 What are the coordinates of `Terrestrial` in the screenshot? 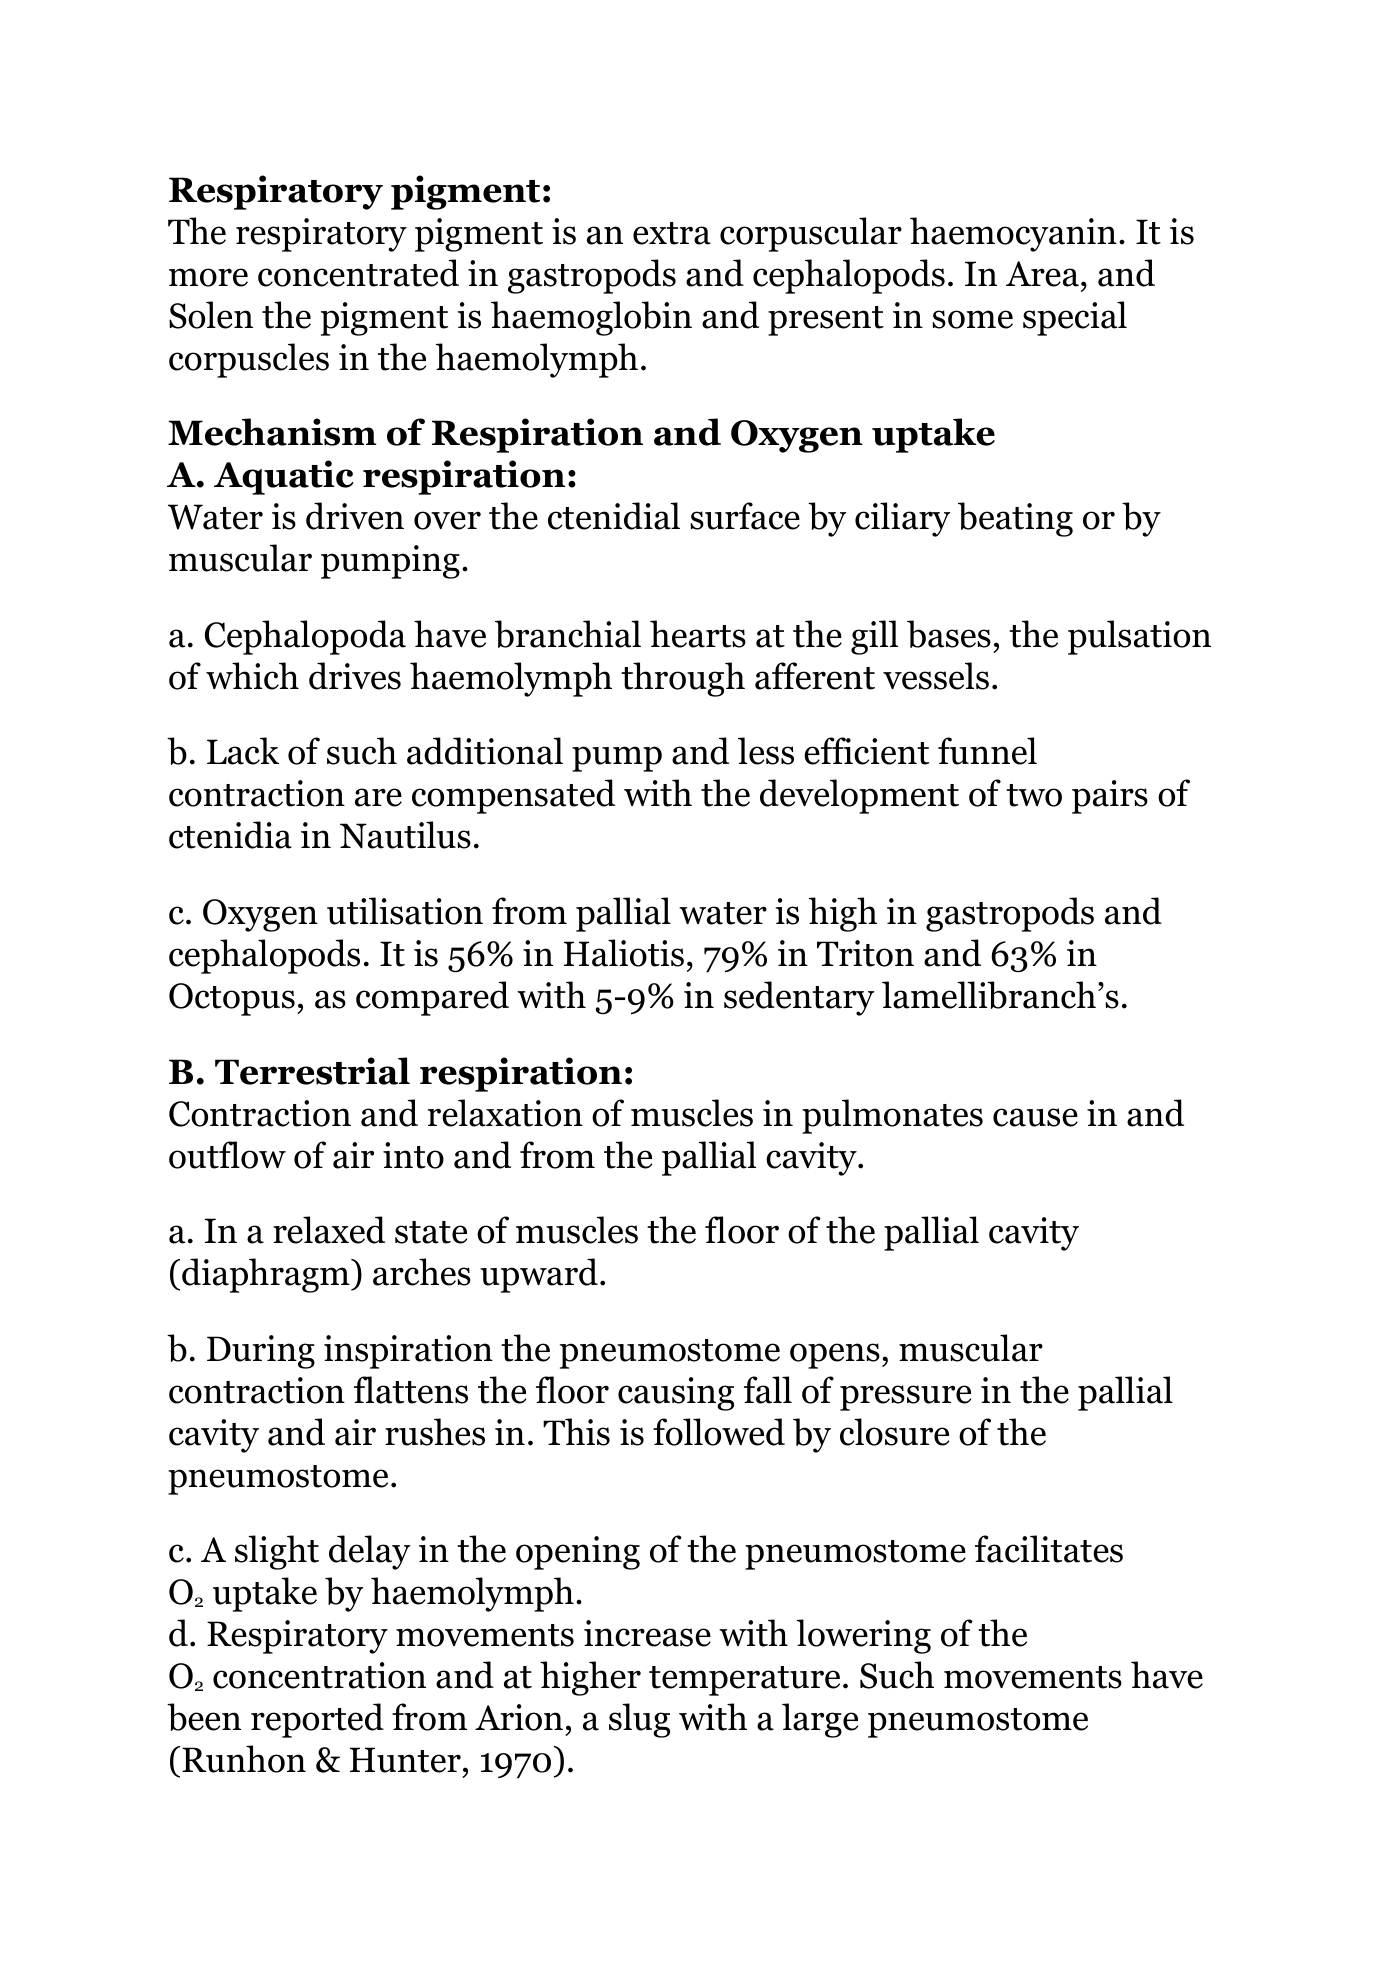 It's located at (312, 1071).
